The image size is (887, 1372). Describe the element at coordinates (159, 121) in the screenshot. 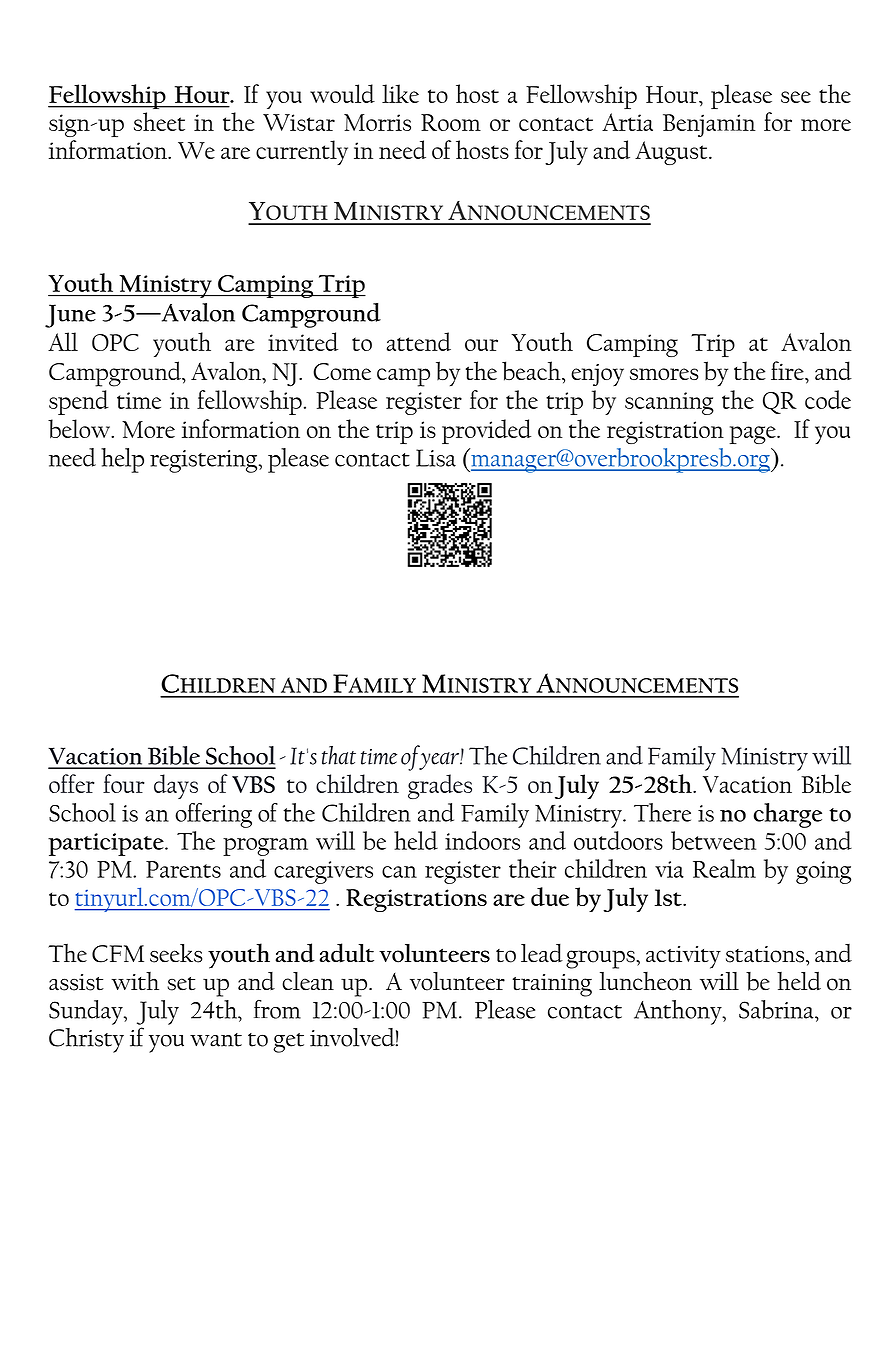

I see `sheet` at that location.
